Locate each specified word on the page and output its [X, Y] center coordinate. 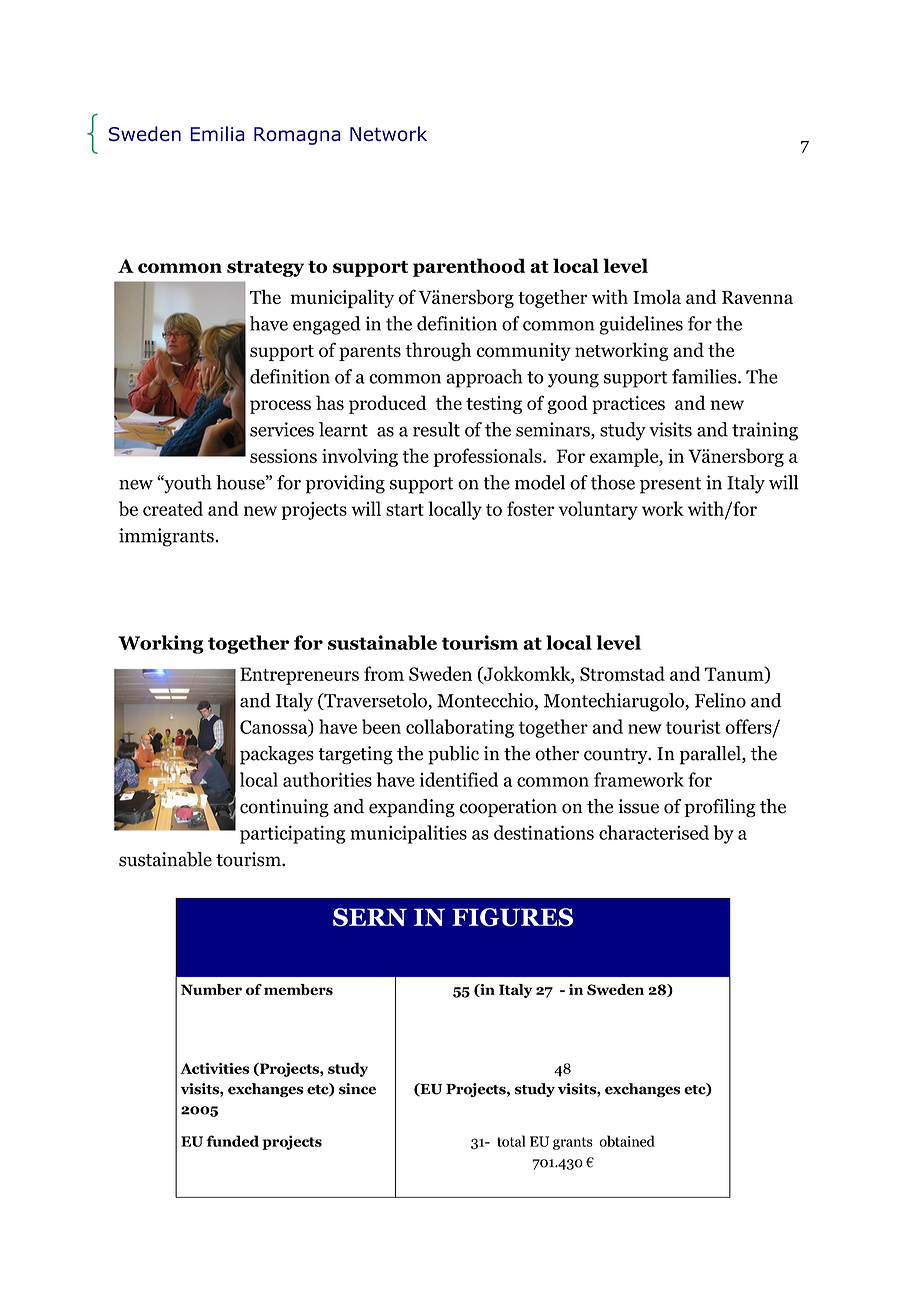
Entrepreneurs [299, 676]
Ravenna [757, 297]
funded [233, 1141]
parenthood [469, 267]
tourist [693, 726]
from [384, 673]
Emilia [217, 134]
